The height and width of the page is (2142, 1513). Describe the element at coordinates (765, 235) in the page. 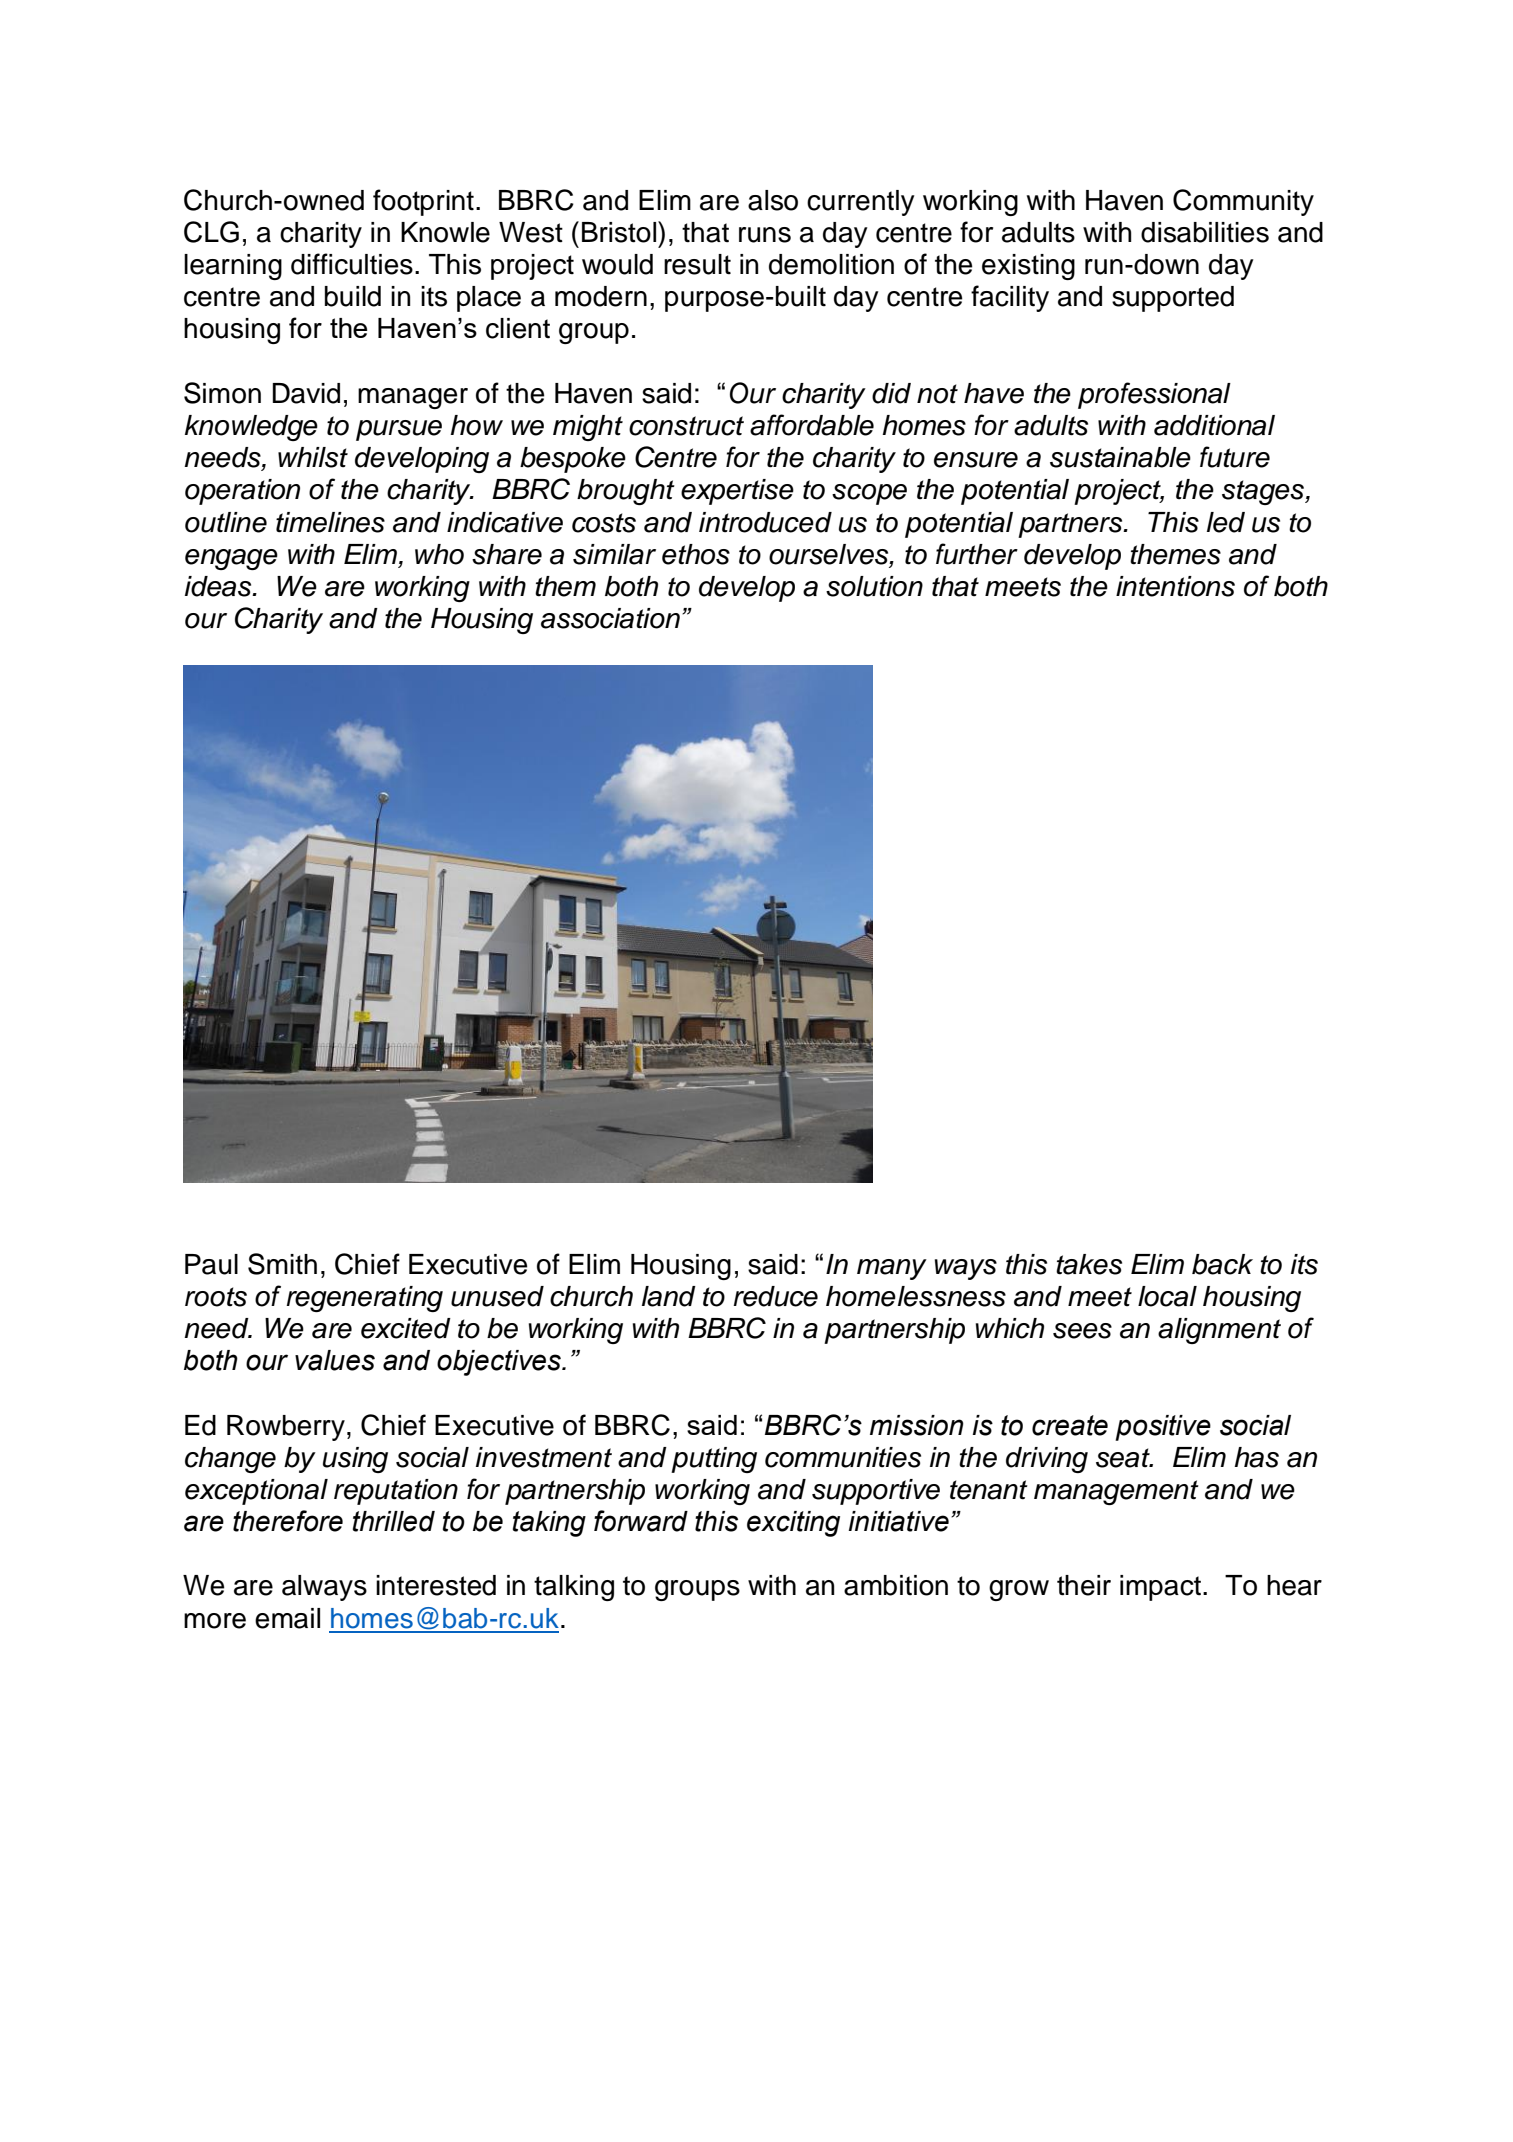

I see `runs` at that location.
